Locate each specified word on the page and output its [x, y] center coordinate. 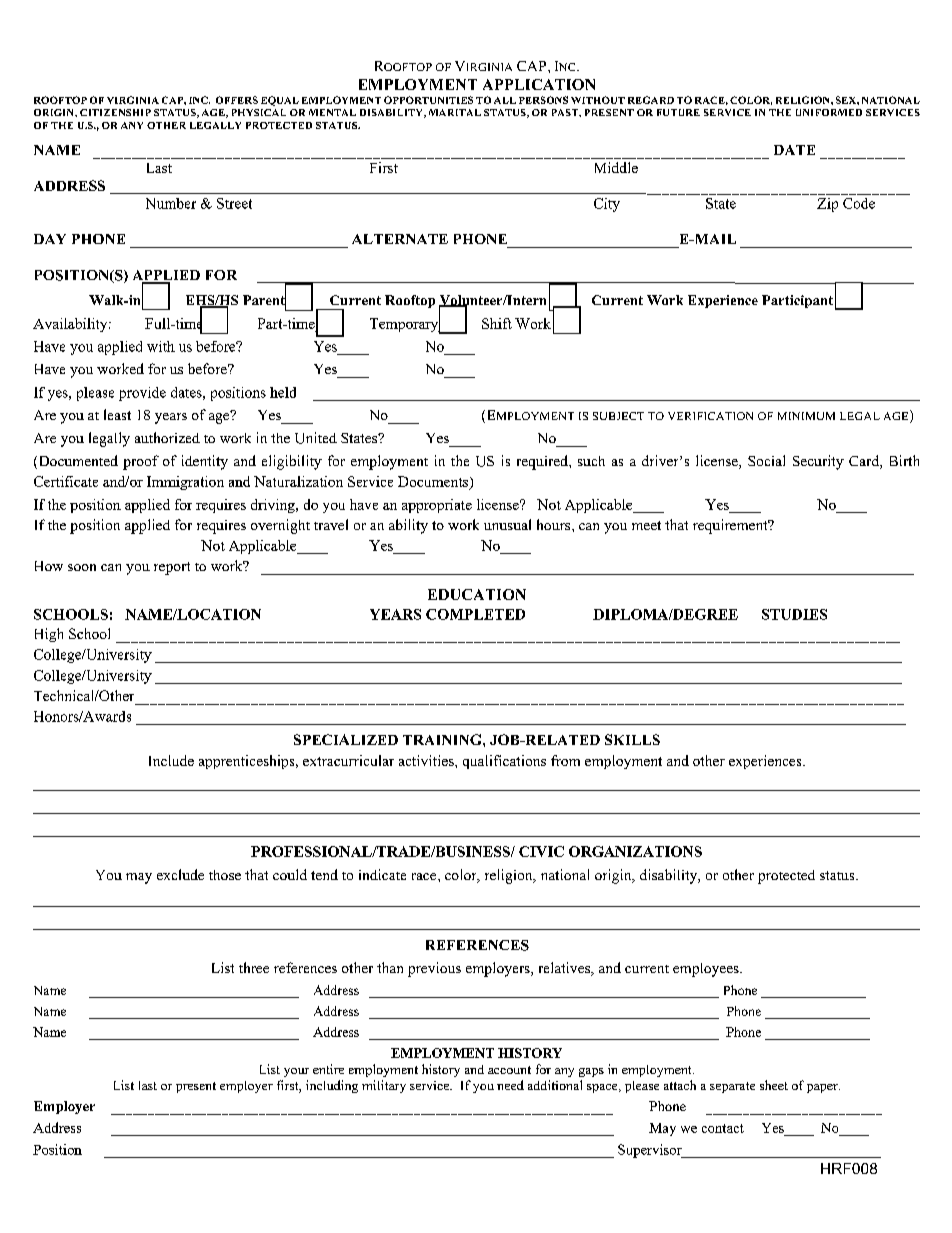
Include [171, 760]
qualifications [504, 762]
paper [823, 1088]
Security [818, 462]
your [296, 1072]
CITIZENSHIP [115, 112]
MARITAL [455, 112]
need [510, 1085]
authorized [167, 437]
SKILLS [632, 739]
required [543, 462]
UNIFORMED [829, 112]
